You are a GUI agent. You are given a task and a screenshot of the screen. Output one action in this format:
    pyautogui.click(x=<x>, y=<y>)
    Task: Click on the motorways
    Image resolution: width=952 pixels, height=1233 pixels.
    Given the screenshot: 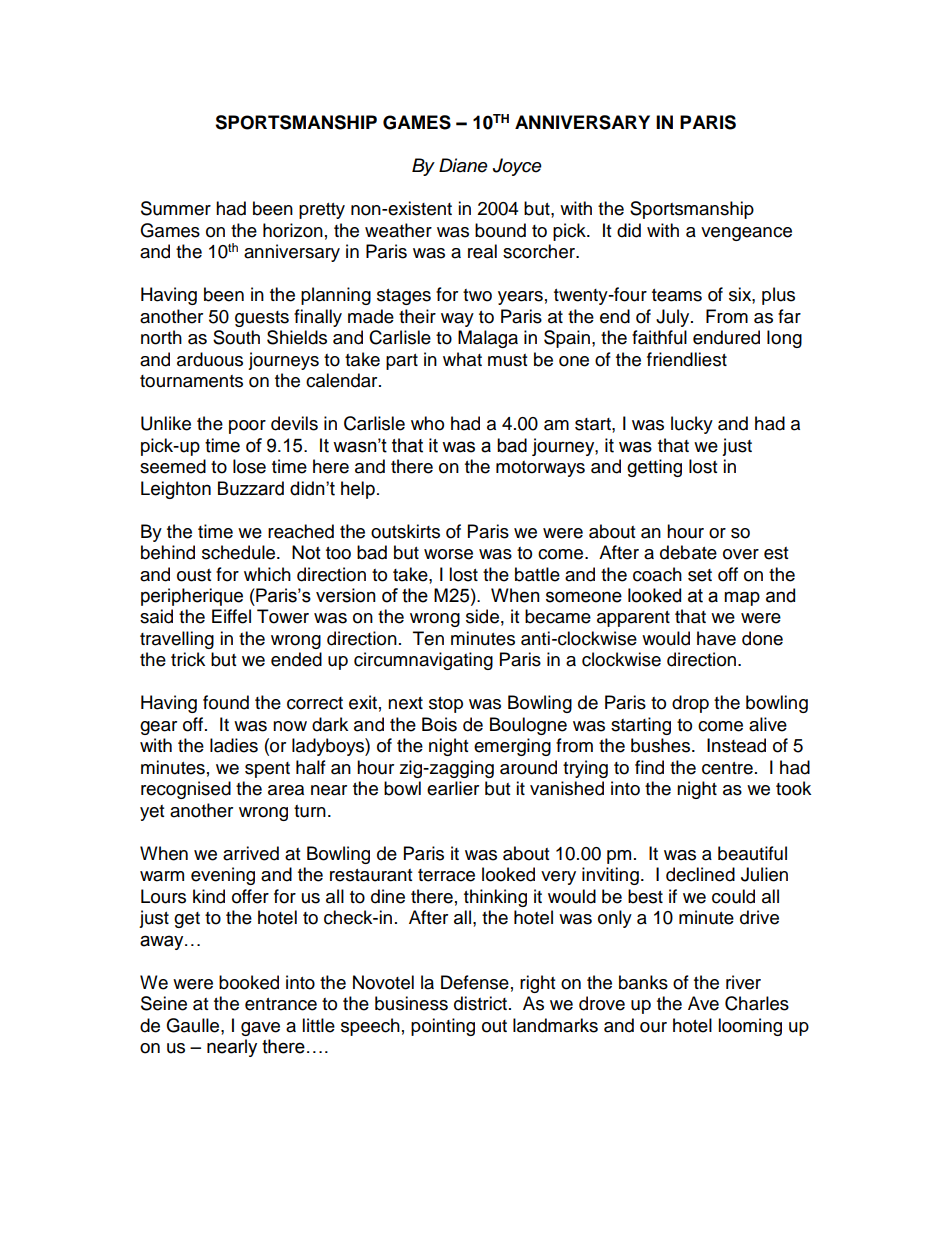 What is the action you would take?
    pyautogui.click(x=540, y=469)
